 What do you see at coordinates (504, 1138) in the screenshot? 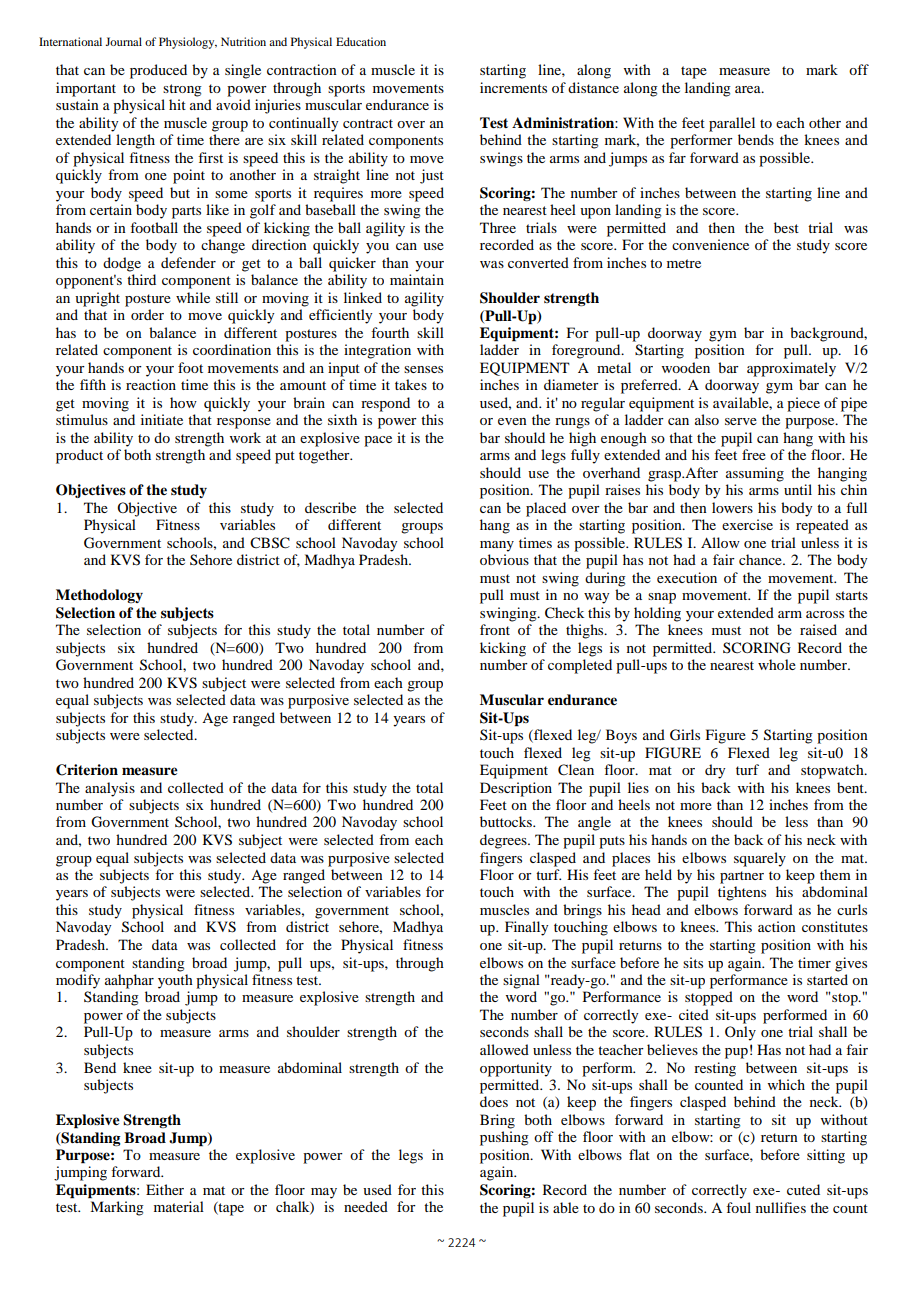
I see `pushing` at bounding box center [504, 1138].
